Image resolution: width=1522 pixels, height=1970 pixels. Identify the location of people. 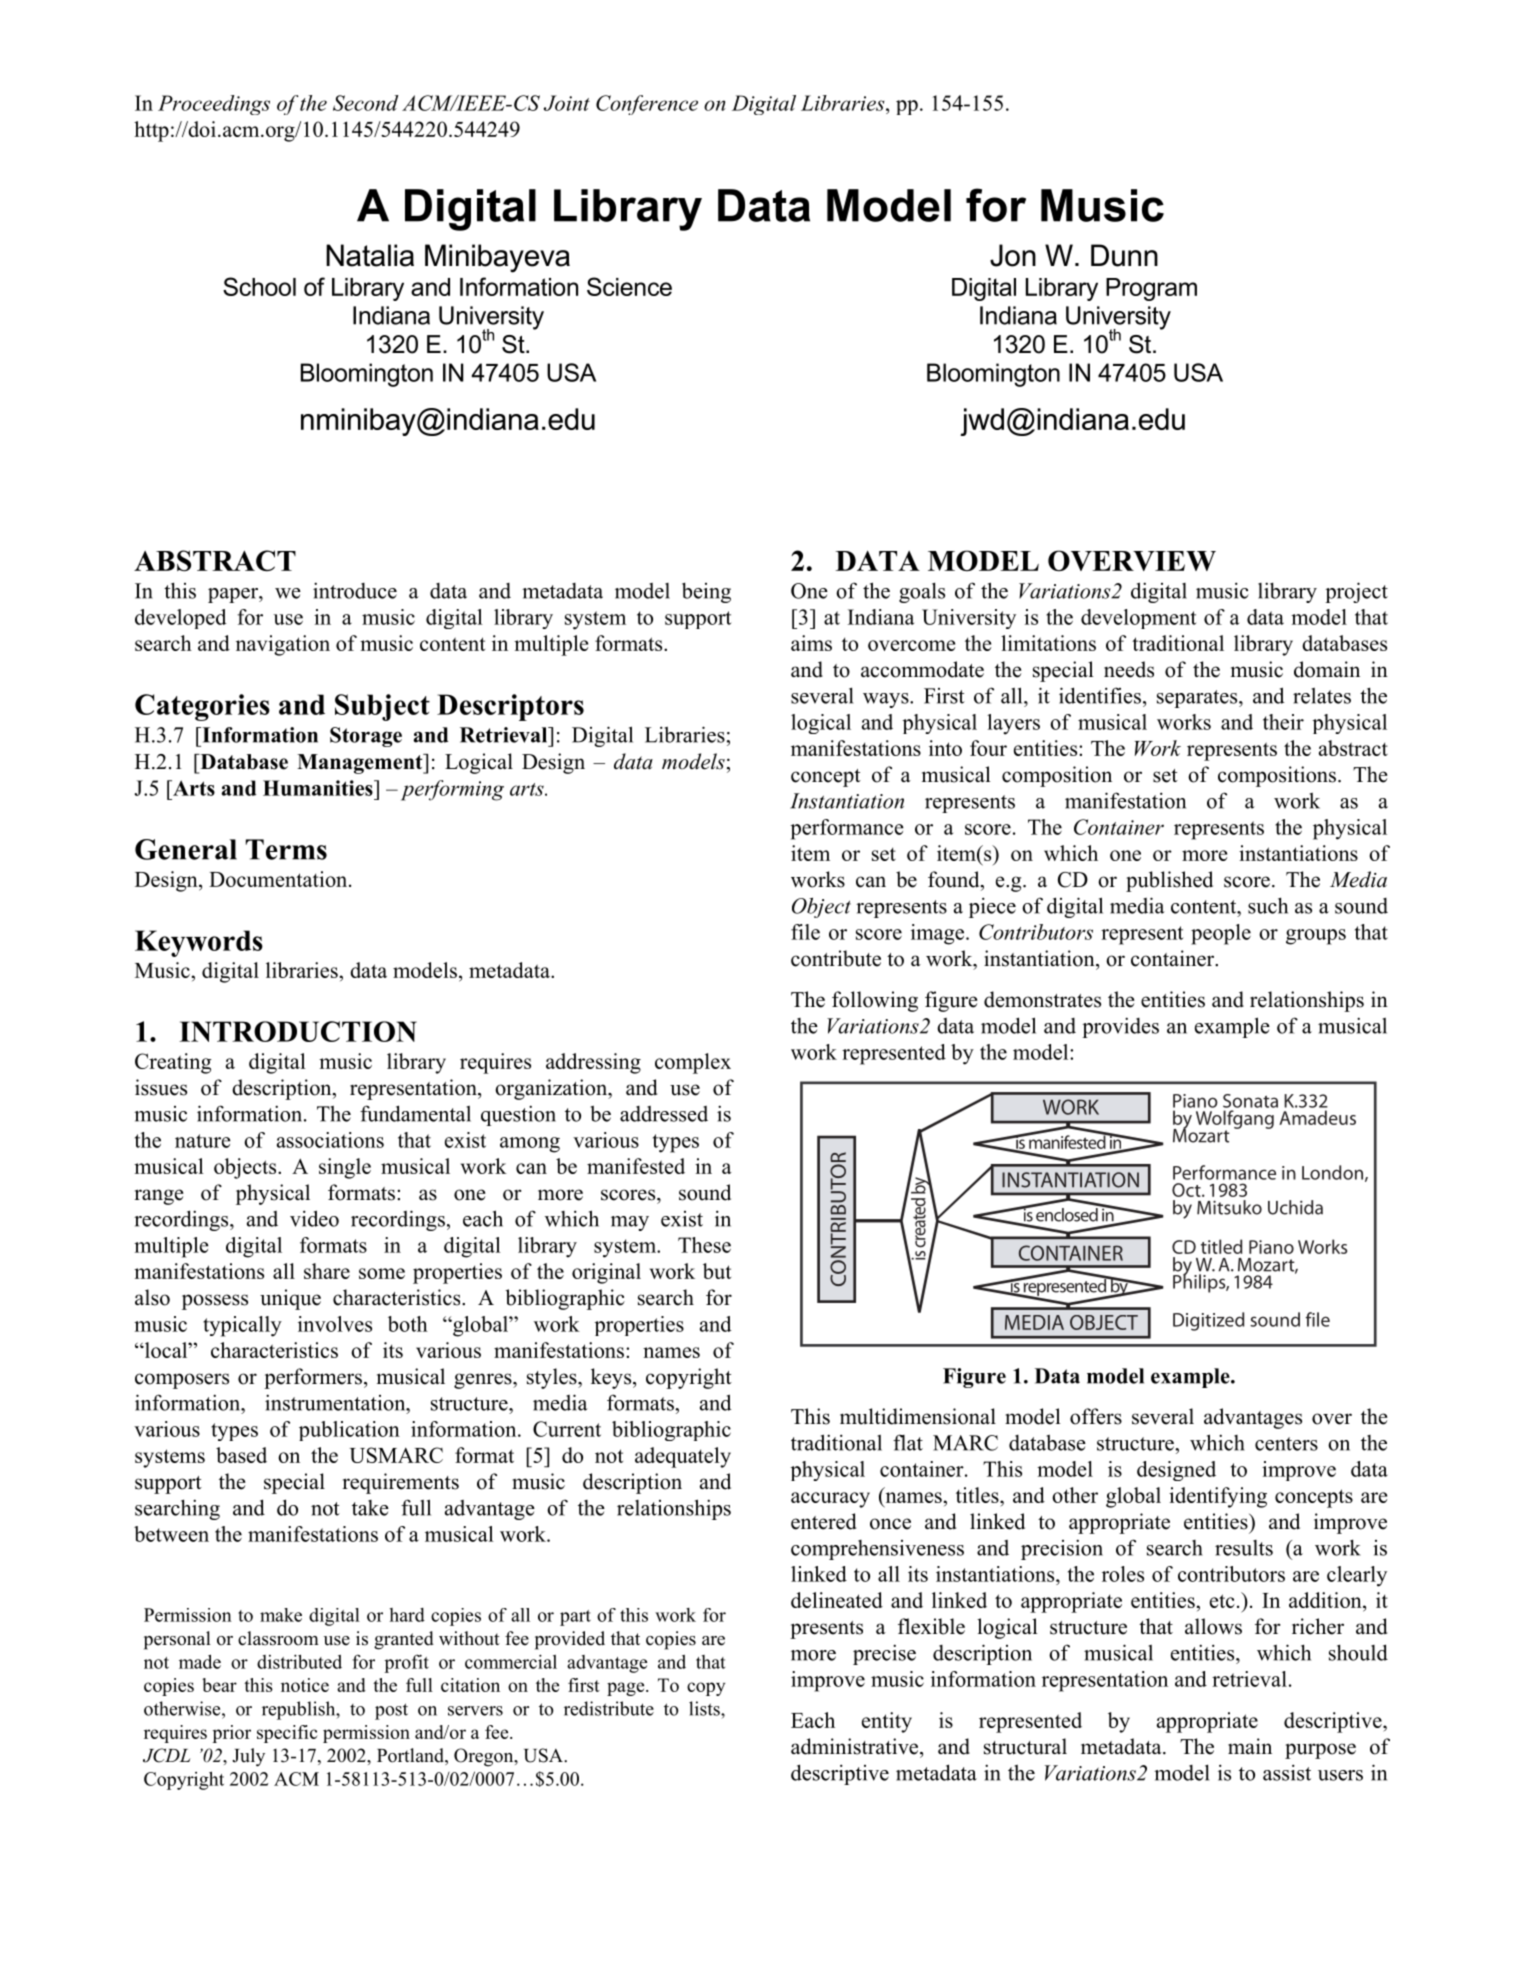
(1221, 934).
